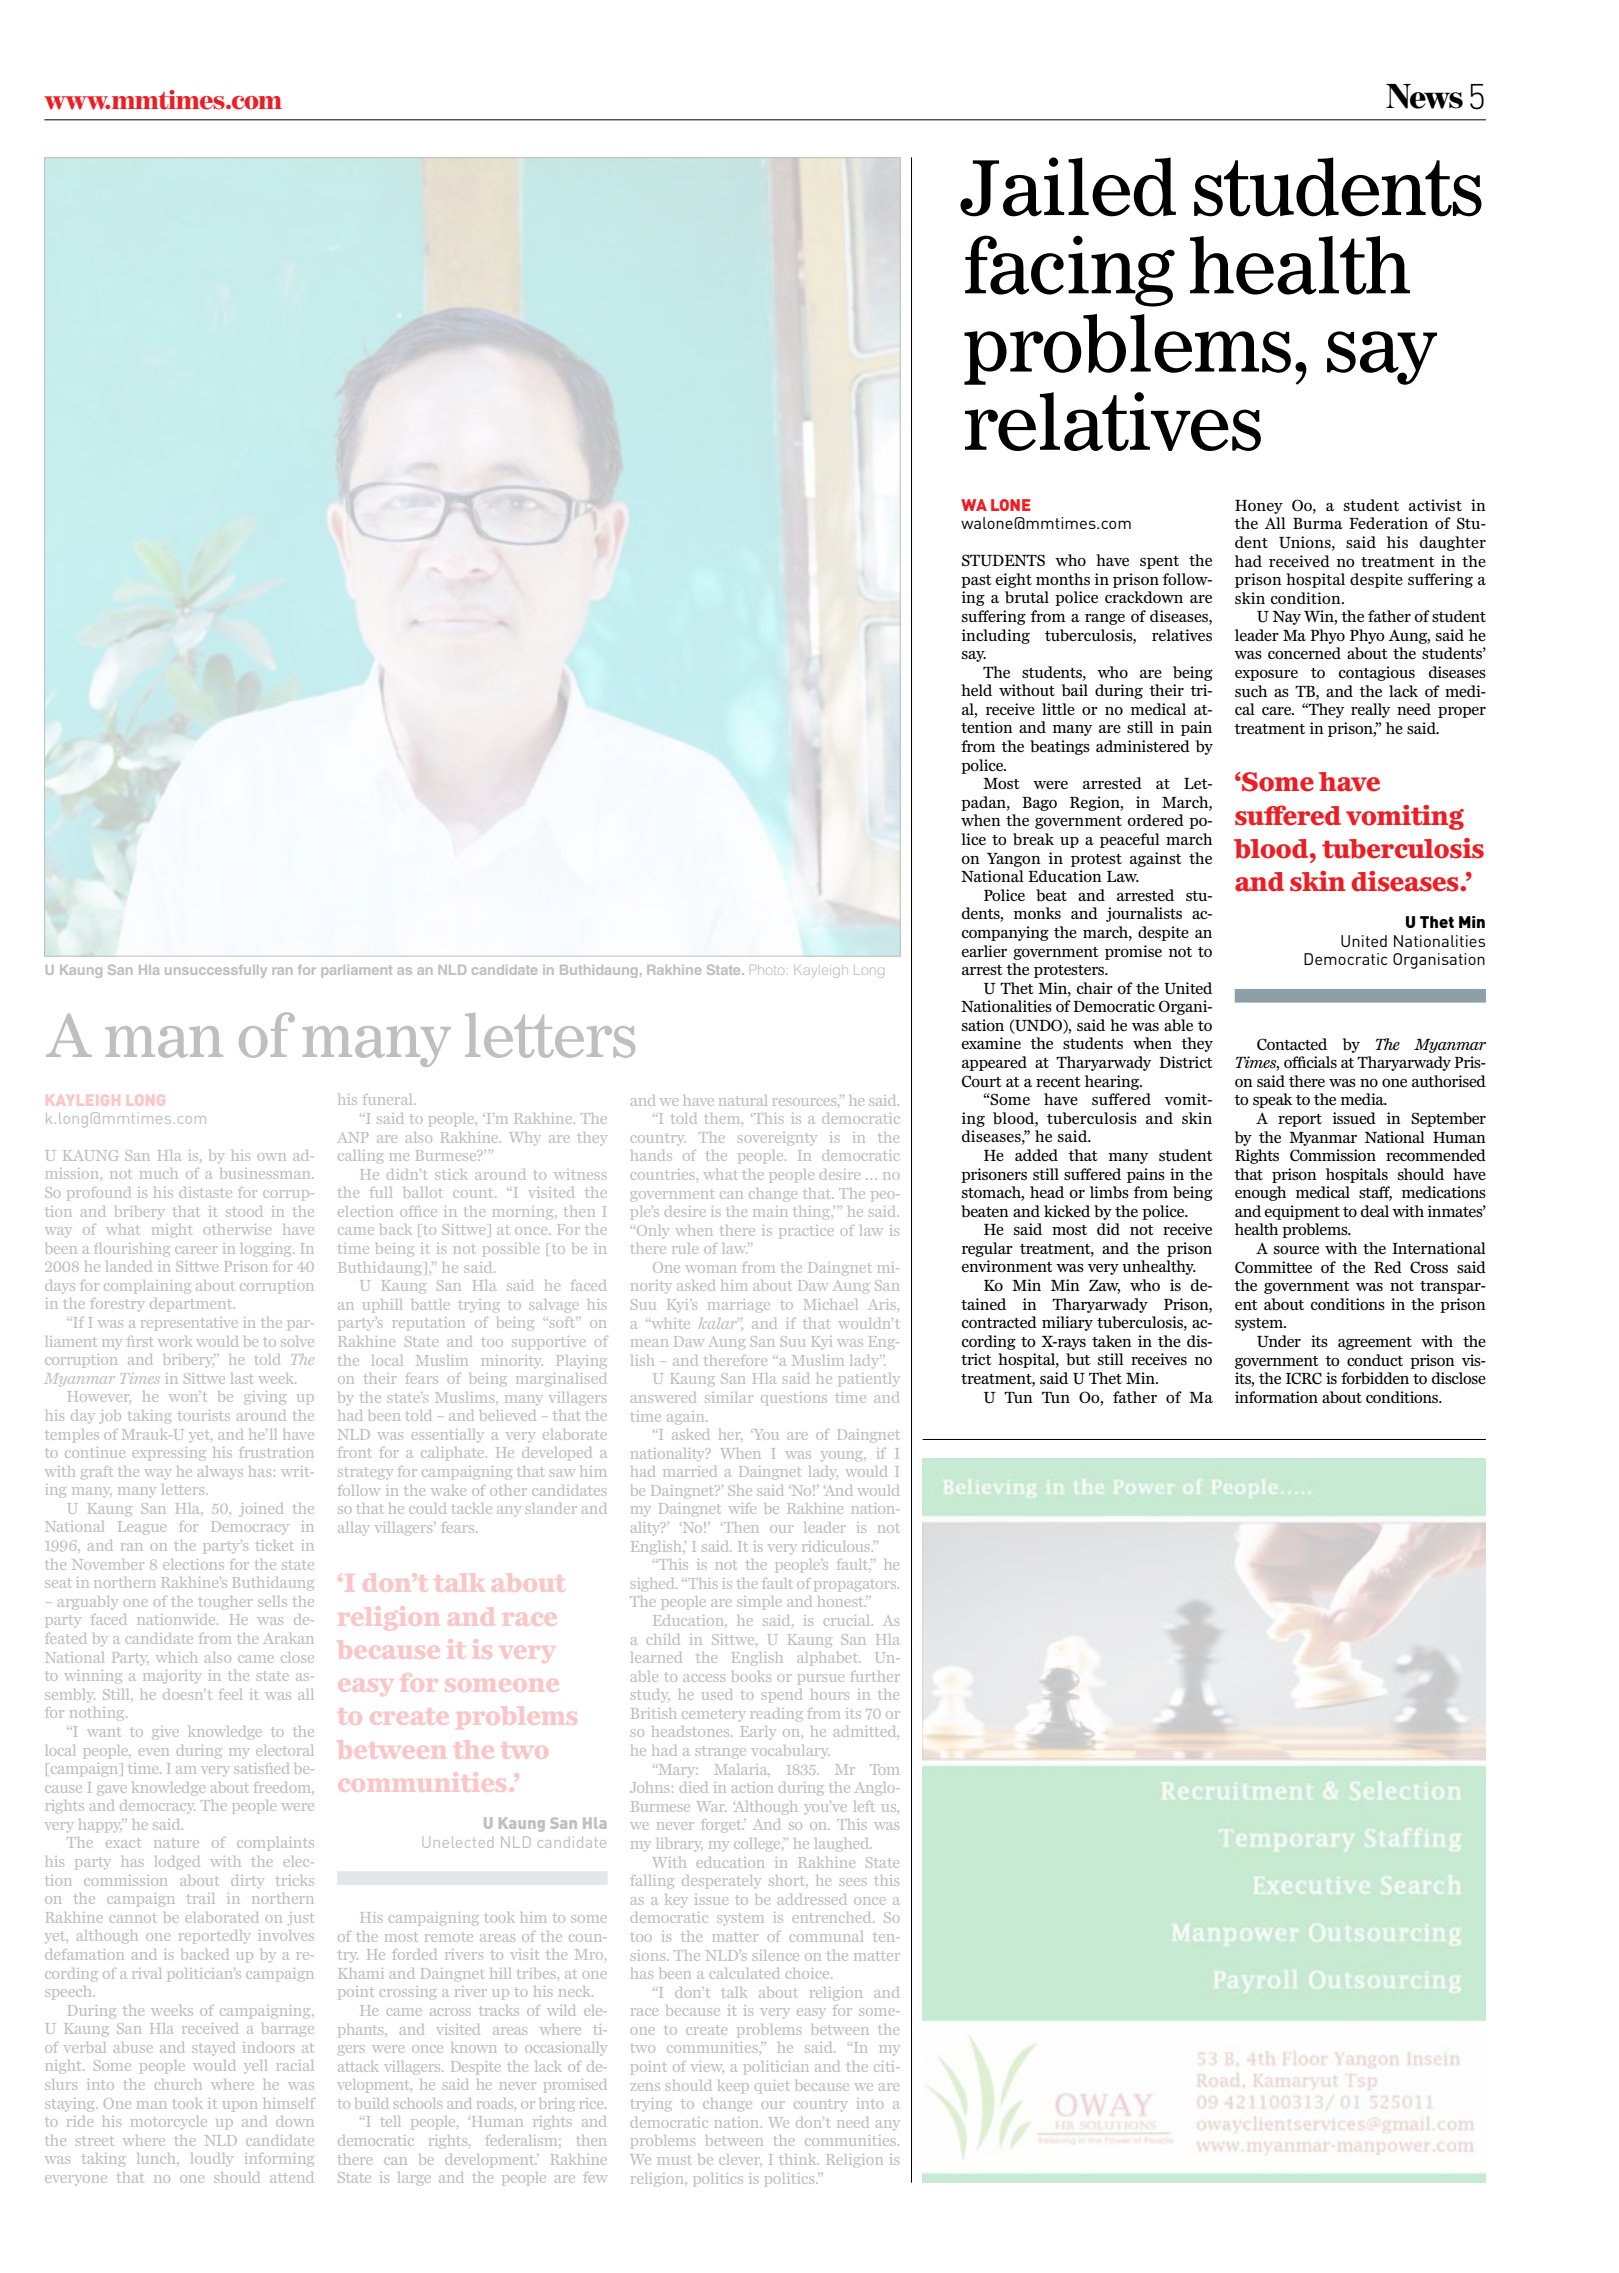 The width and height of the image is (1619, 2273). I want to click on main, so click(770, 1211).
